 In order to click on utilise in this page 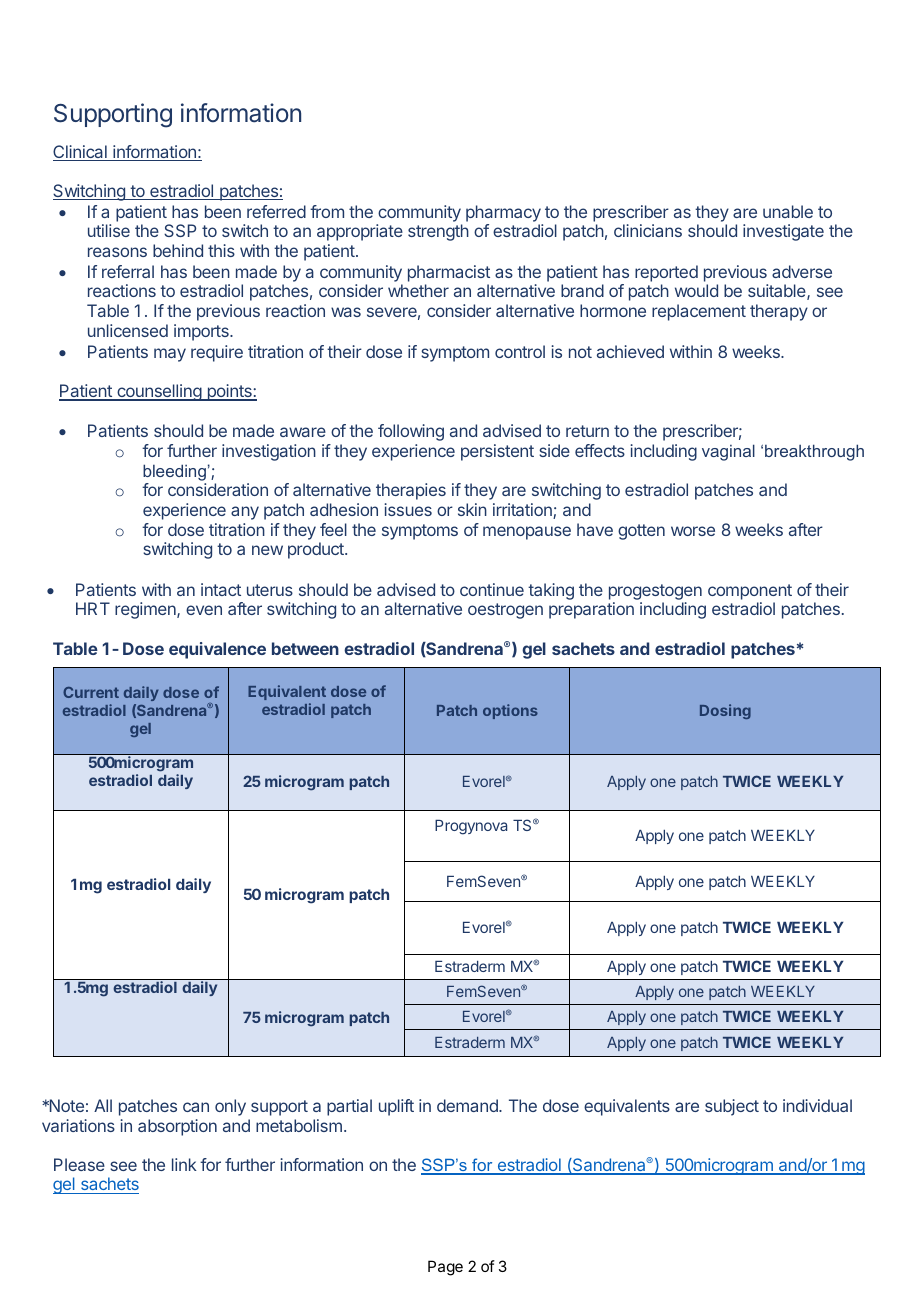, I will do `click(109, 230)`.
